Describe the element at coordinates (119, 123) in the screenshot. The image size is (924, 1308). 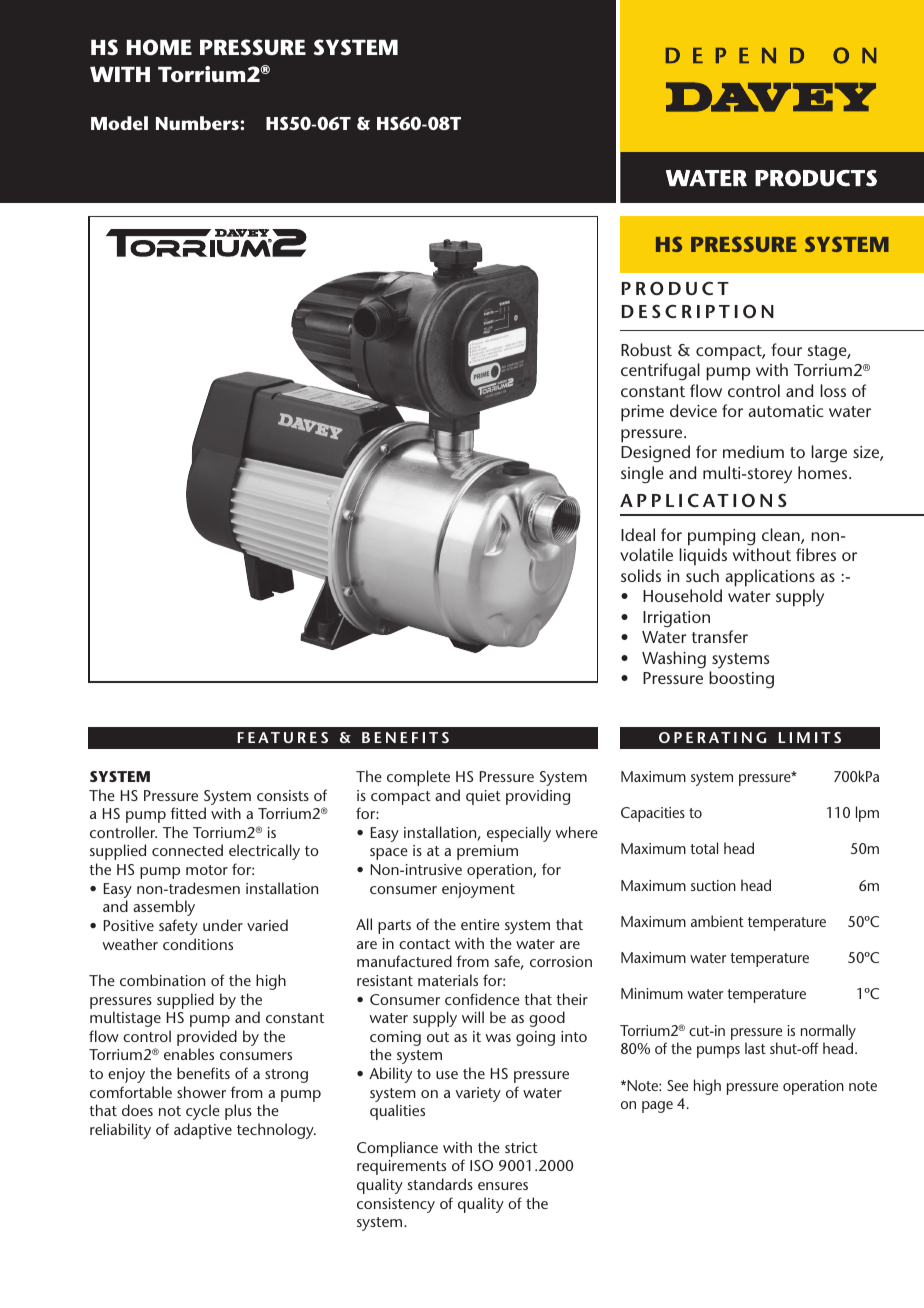
I see `Model` at that location.
